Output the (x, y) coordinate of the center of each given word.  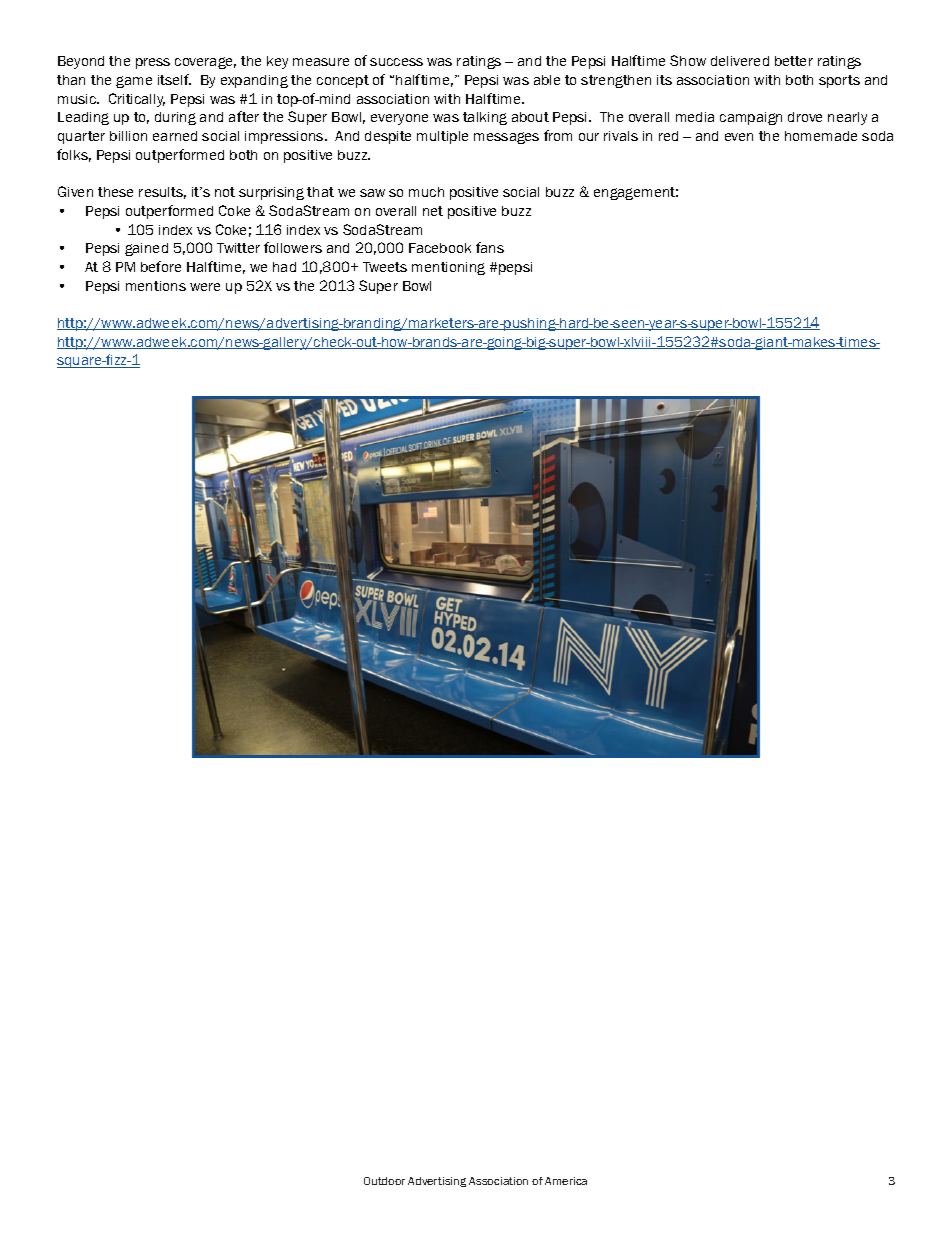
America (566, 1181)
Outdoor (384, 1181)
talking (485, 118)
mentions (156, 286)
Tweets (385, 267)
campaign (751, 118)
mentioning (448, 268)
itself (174, 79)
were (205, 287)
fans (490, 247)
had (284, 267)
